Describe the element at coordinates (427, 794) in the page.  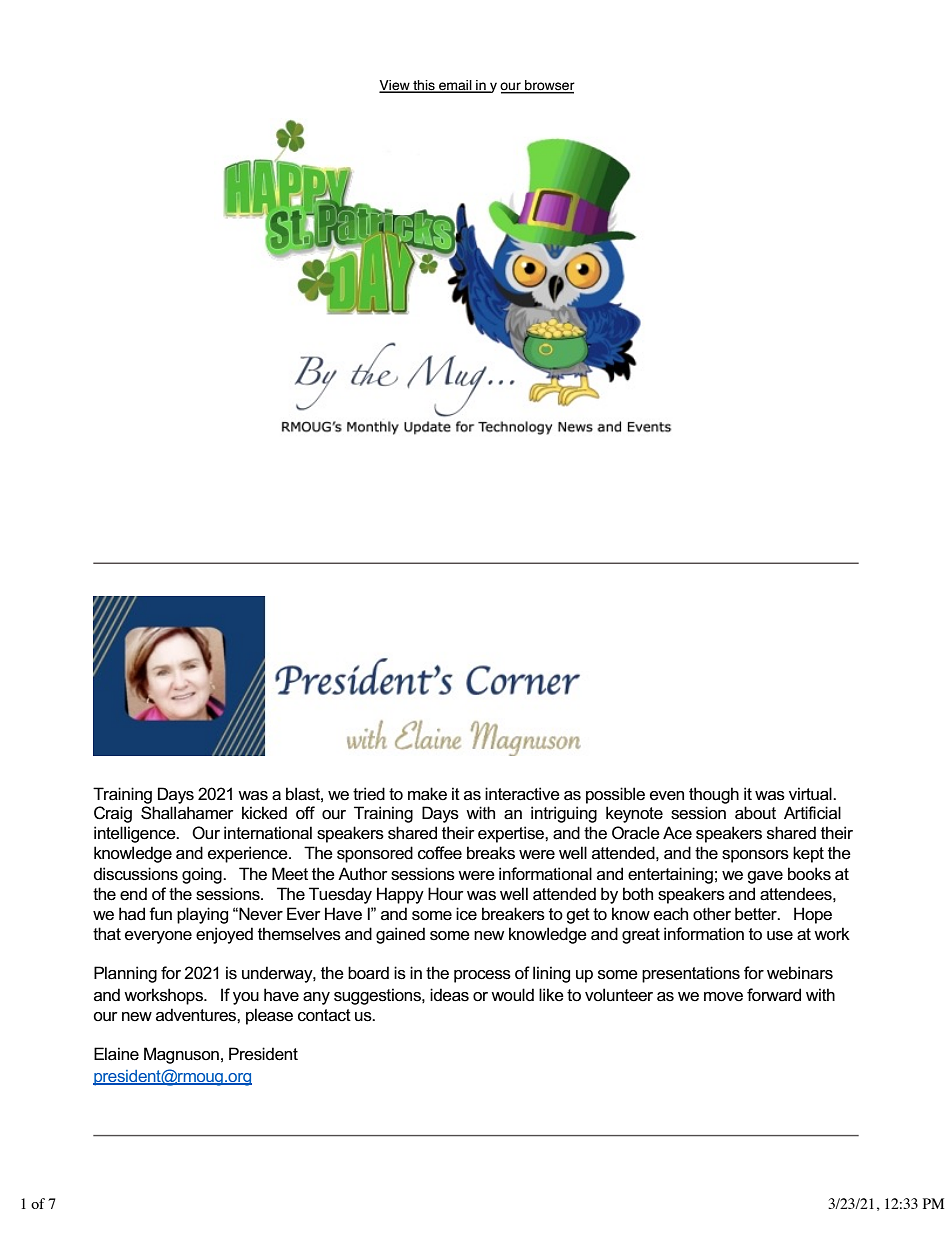
I see `make` at that location.
